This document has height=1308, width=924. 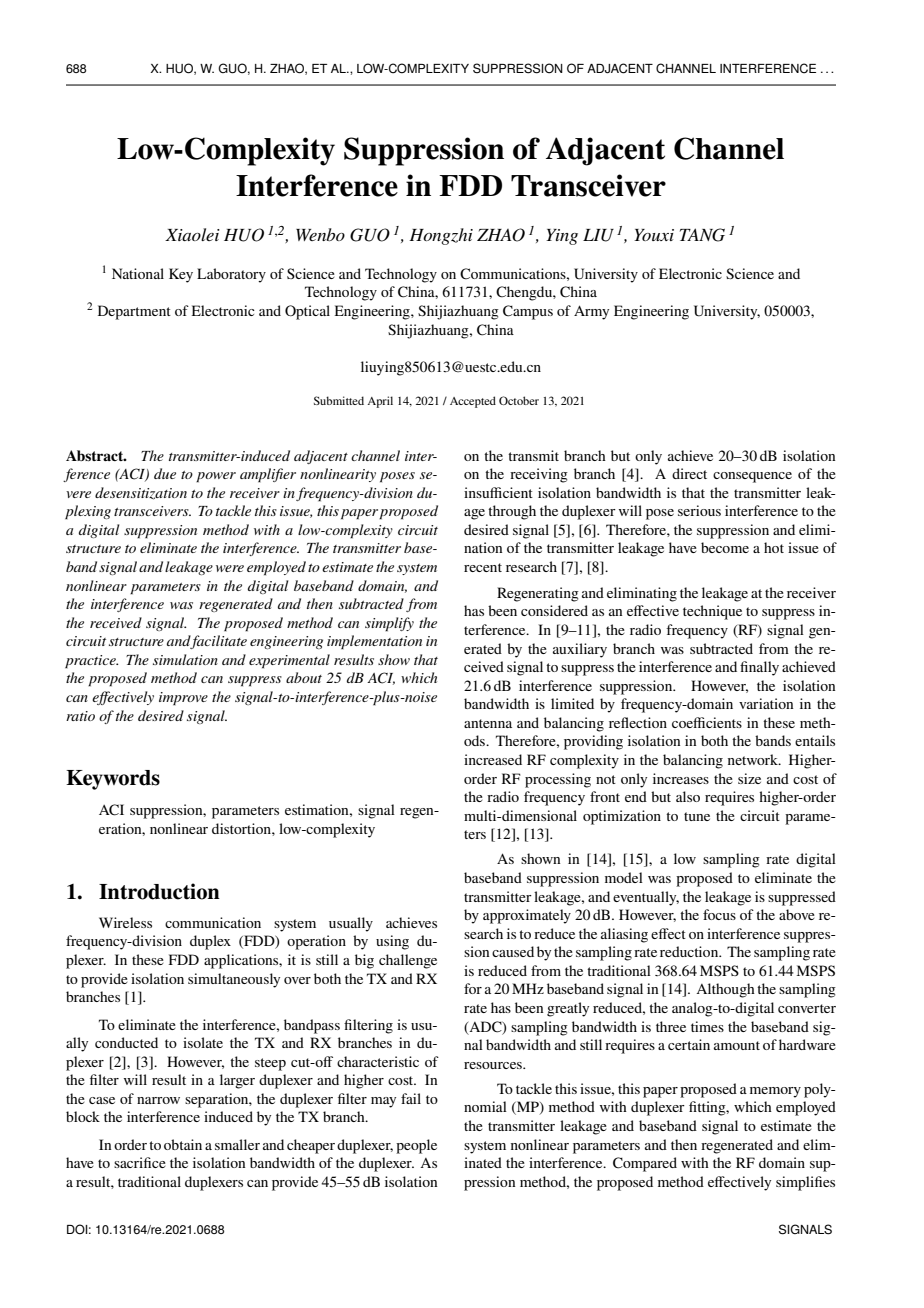 I want to click on insufficient, so click(x=498, y=492).
